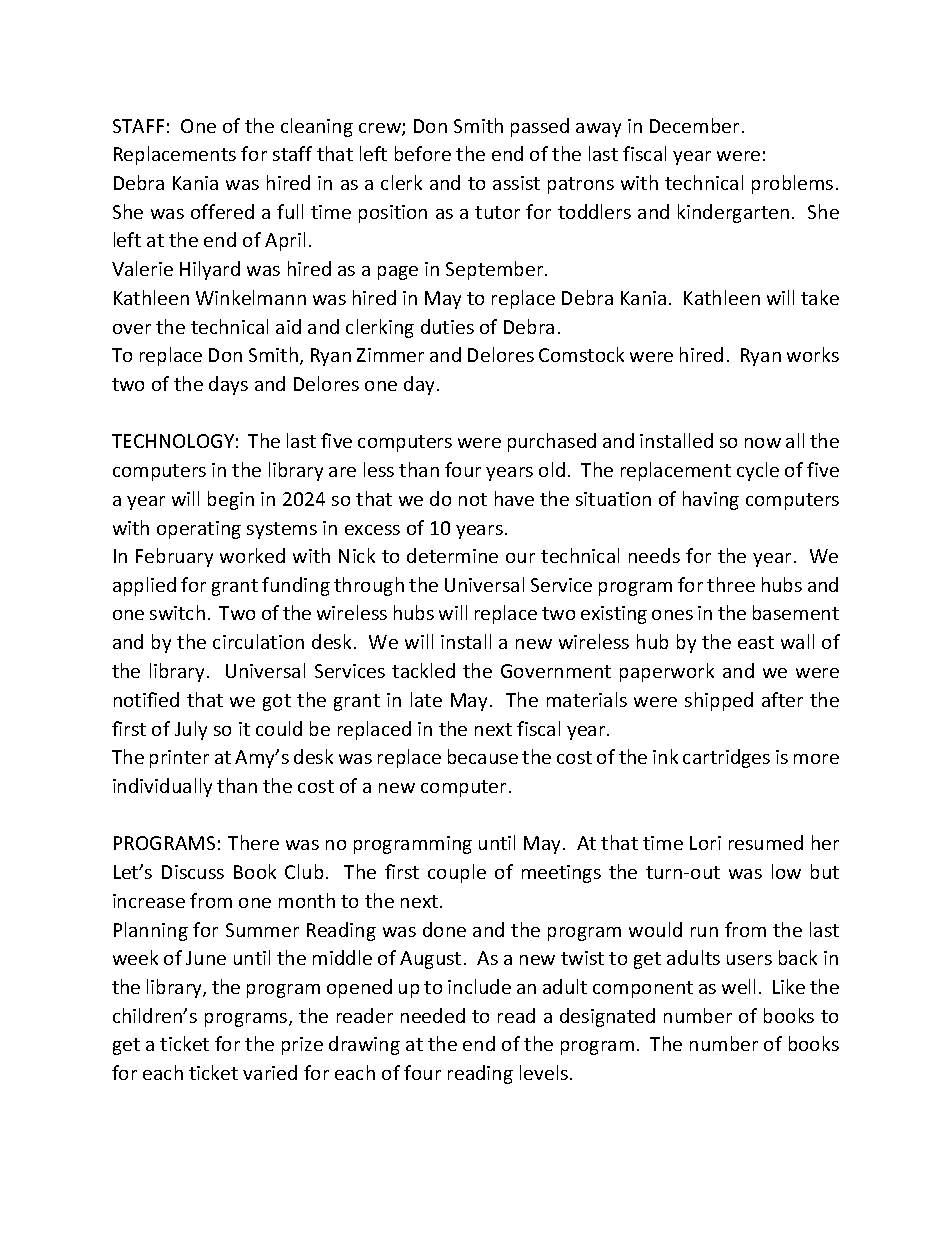 This page has width=952, height=1233. Describe the element at coordinates (483, 756) in the page. I see `because` at that location.
